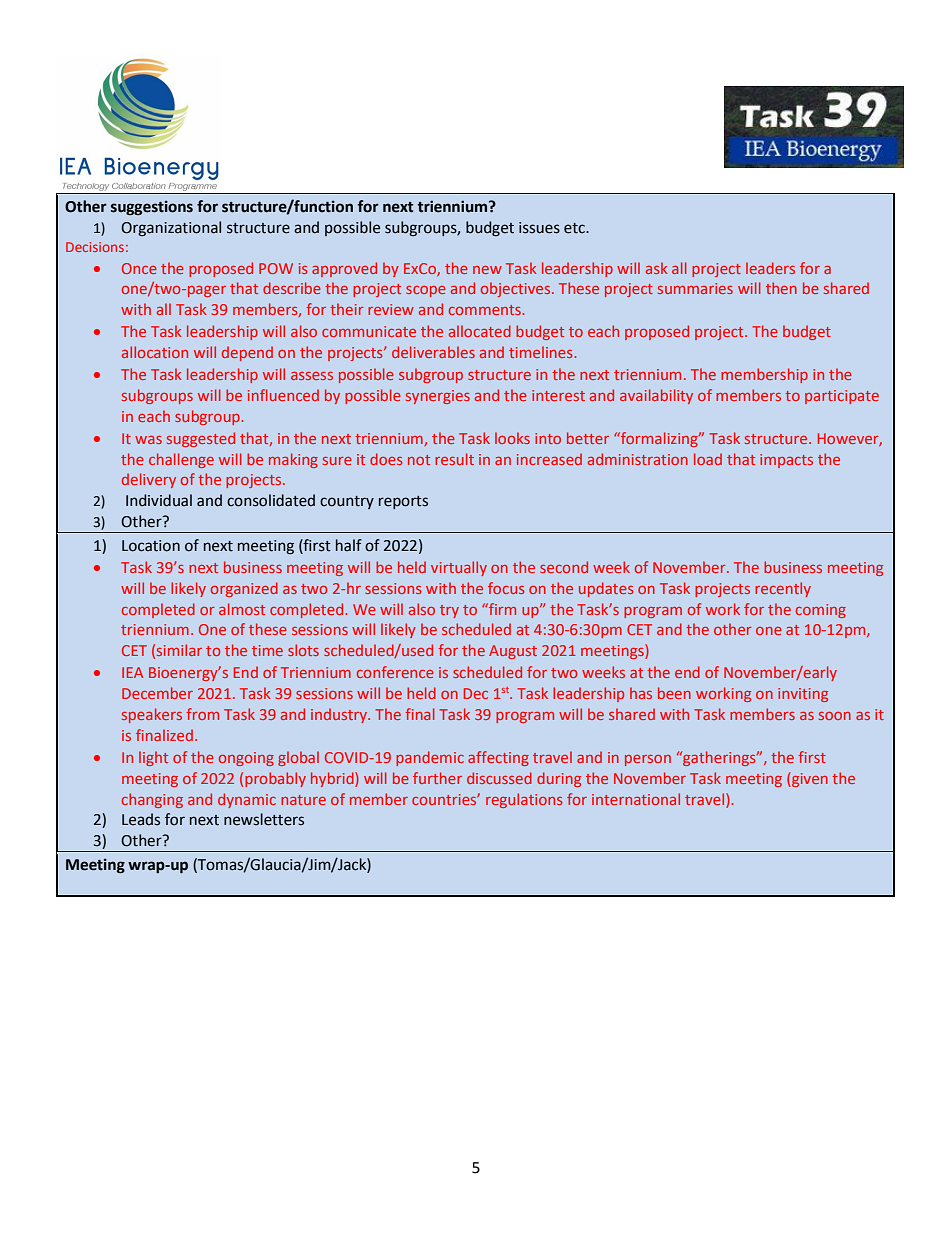 The width and height of the screenshot is (952, 1233). Describe the element at coordinates (781, 288) in the screenshot. I see `then` at that location.
